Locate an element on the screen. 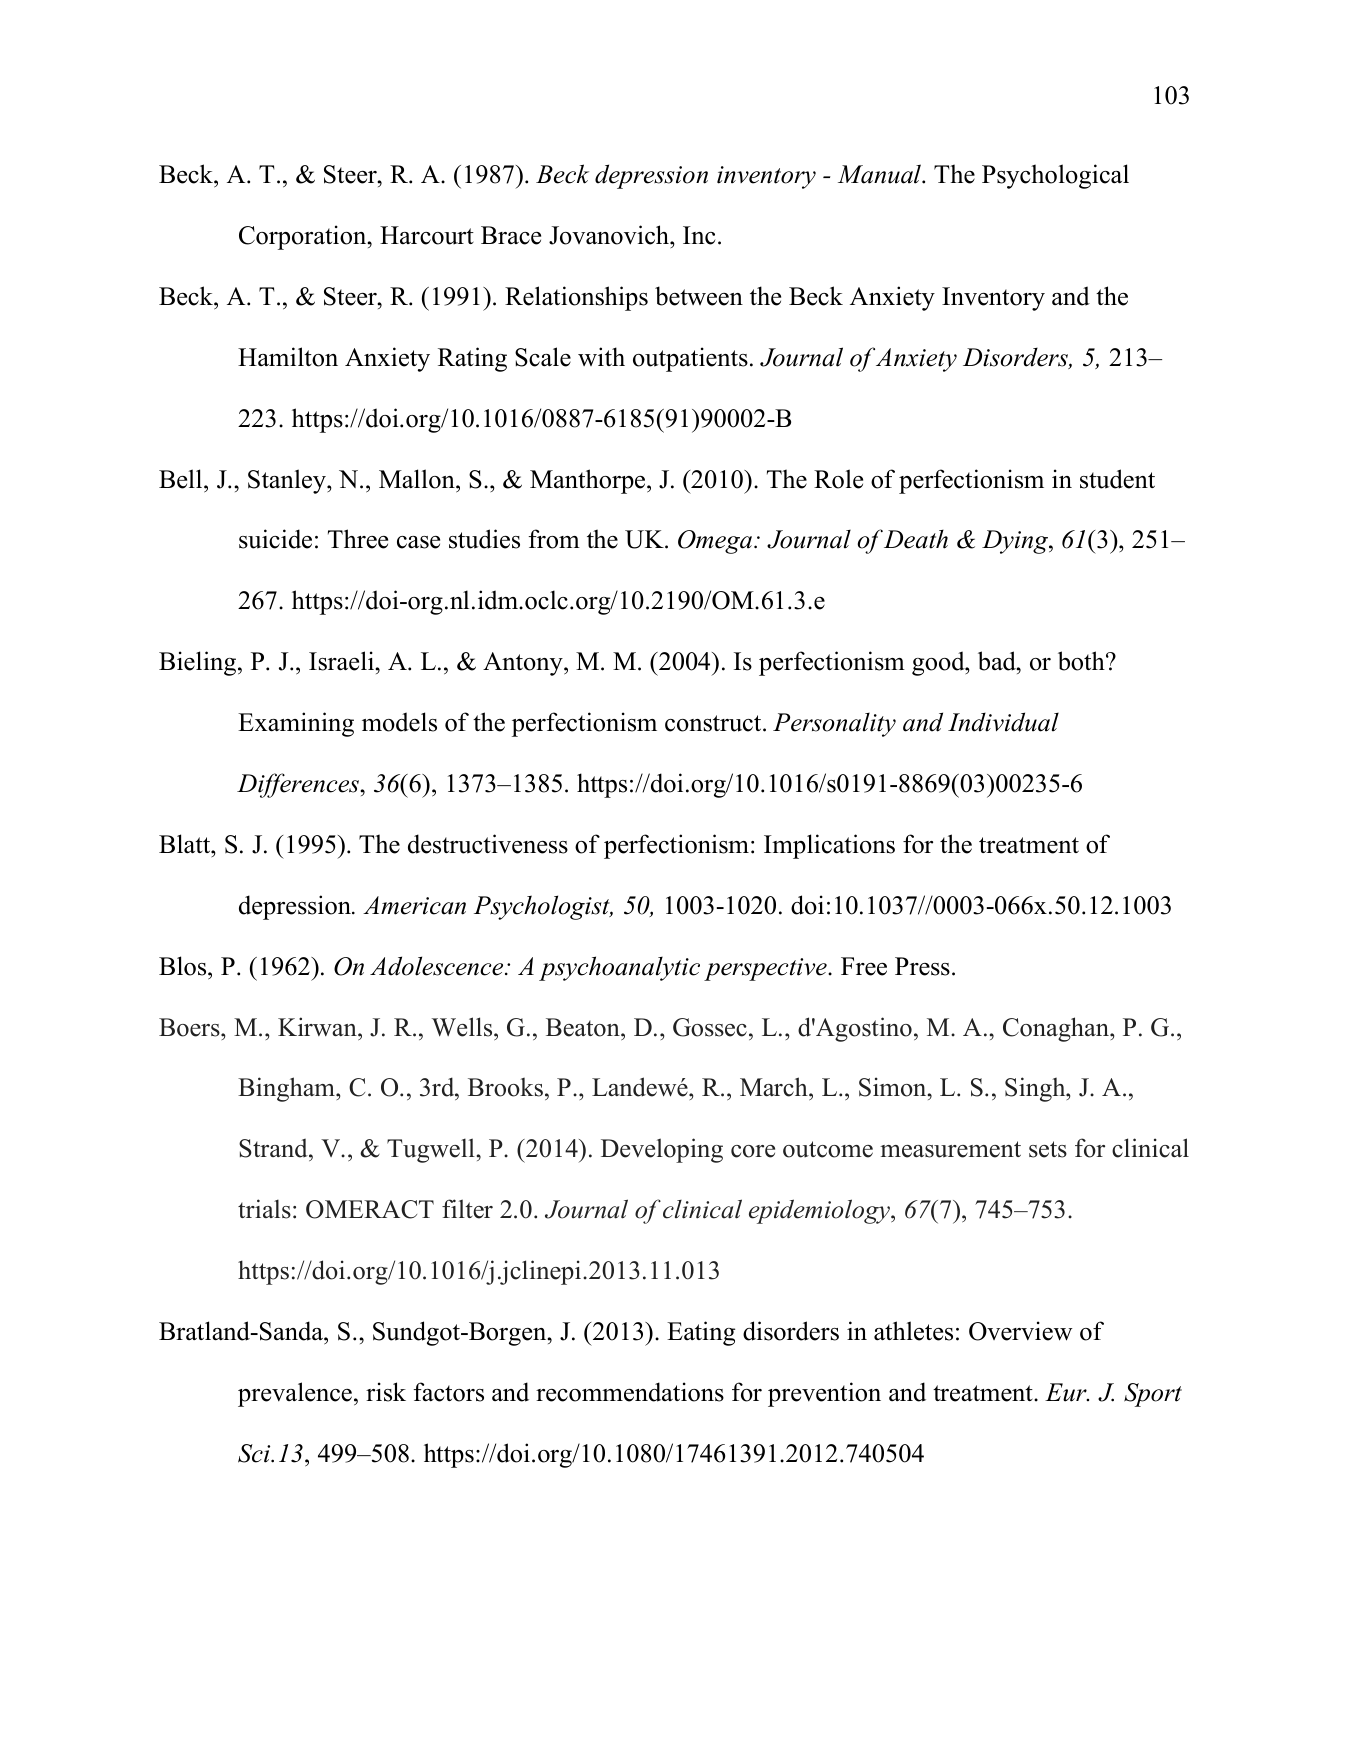 Image resolution: width=1350 pixels, height=1747 pixels. Omega is located at coordinates (715, 542).
